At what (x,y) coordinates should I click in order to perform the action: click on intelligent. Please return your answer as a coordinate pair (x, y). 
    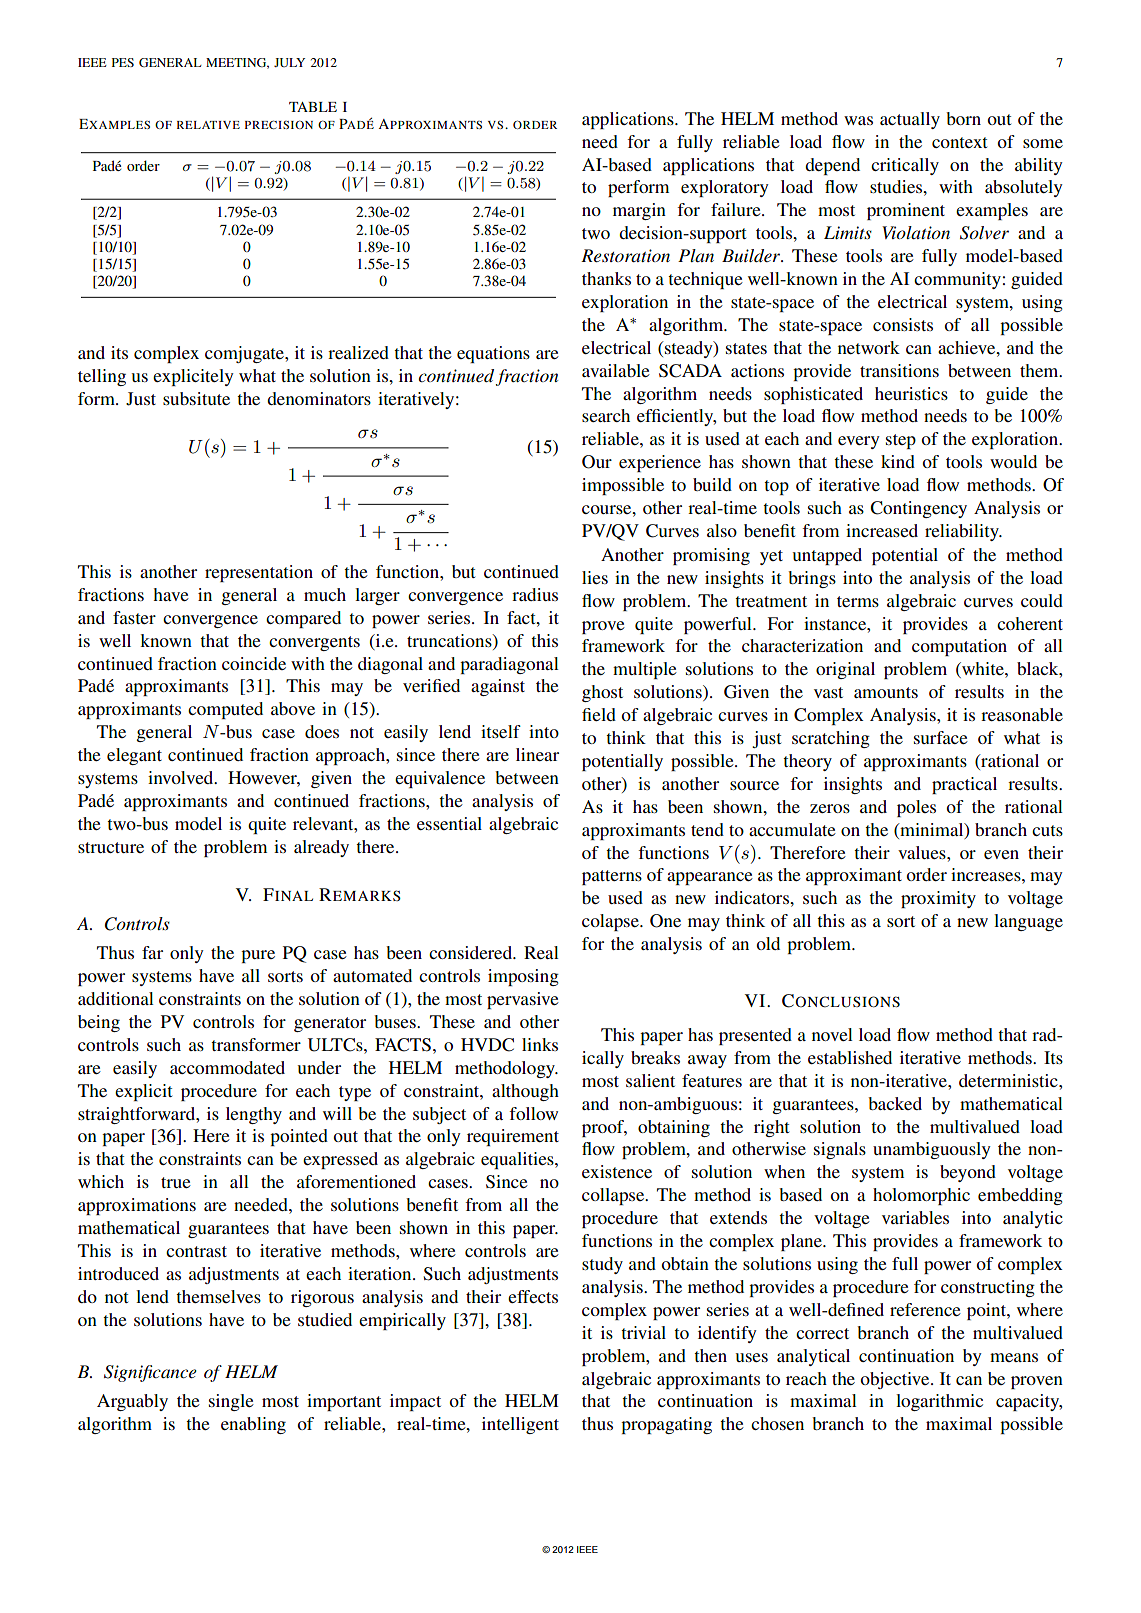
    Looking at the image, I should click on (520, 1425).
